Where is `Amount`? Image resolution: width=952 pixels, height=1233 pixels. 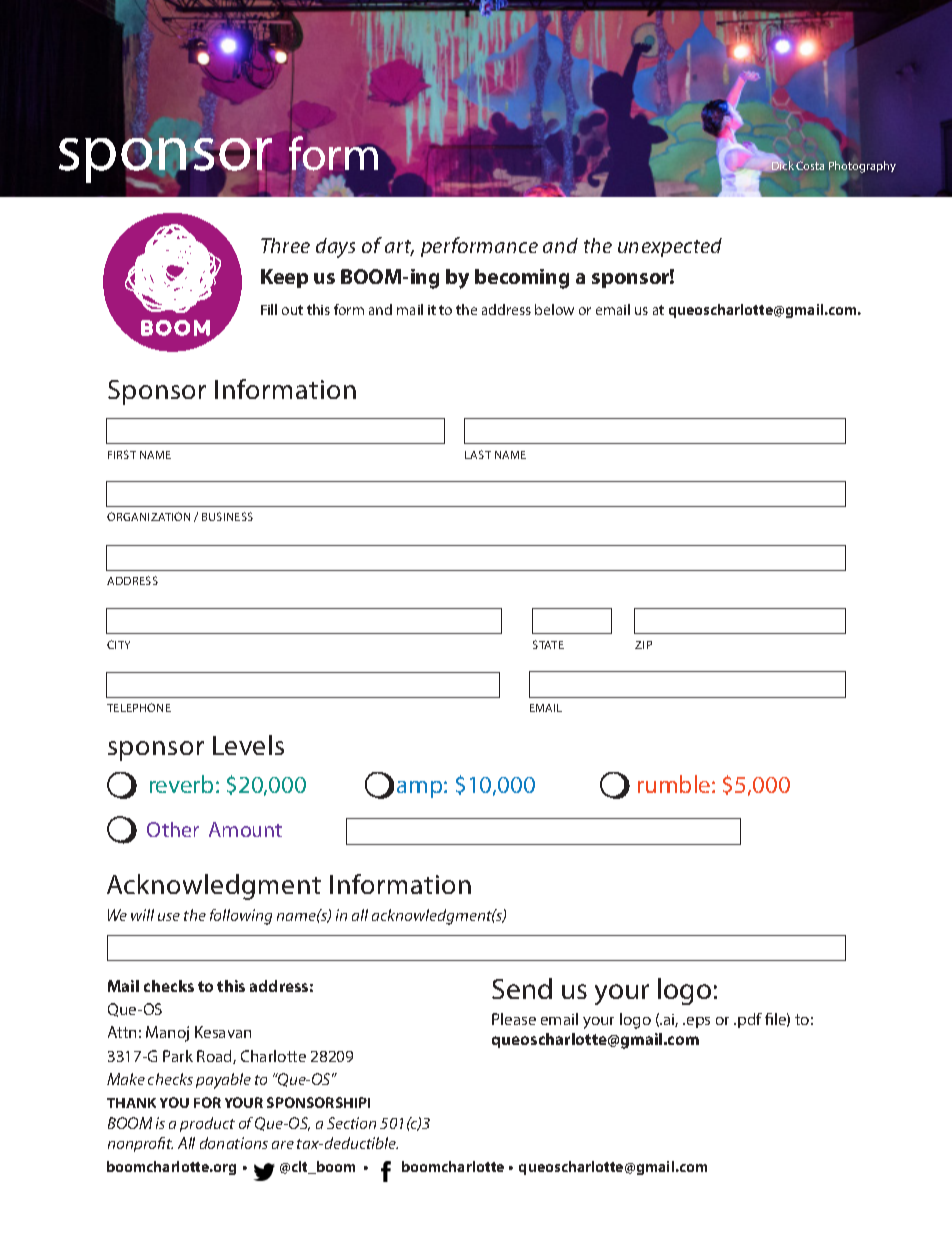 Amount is located at coordinates (245, 829).
